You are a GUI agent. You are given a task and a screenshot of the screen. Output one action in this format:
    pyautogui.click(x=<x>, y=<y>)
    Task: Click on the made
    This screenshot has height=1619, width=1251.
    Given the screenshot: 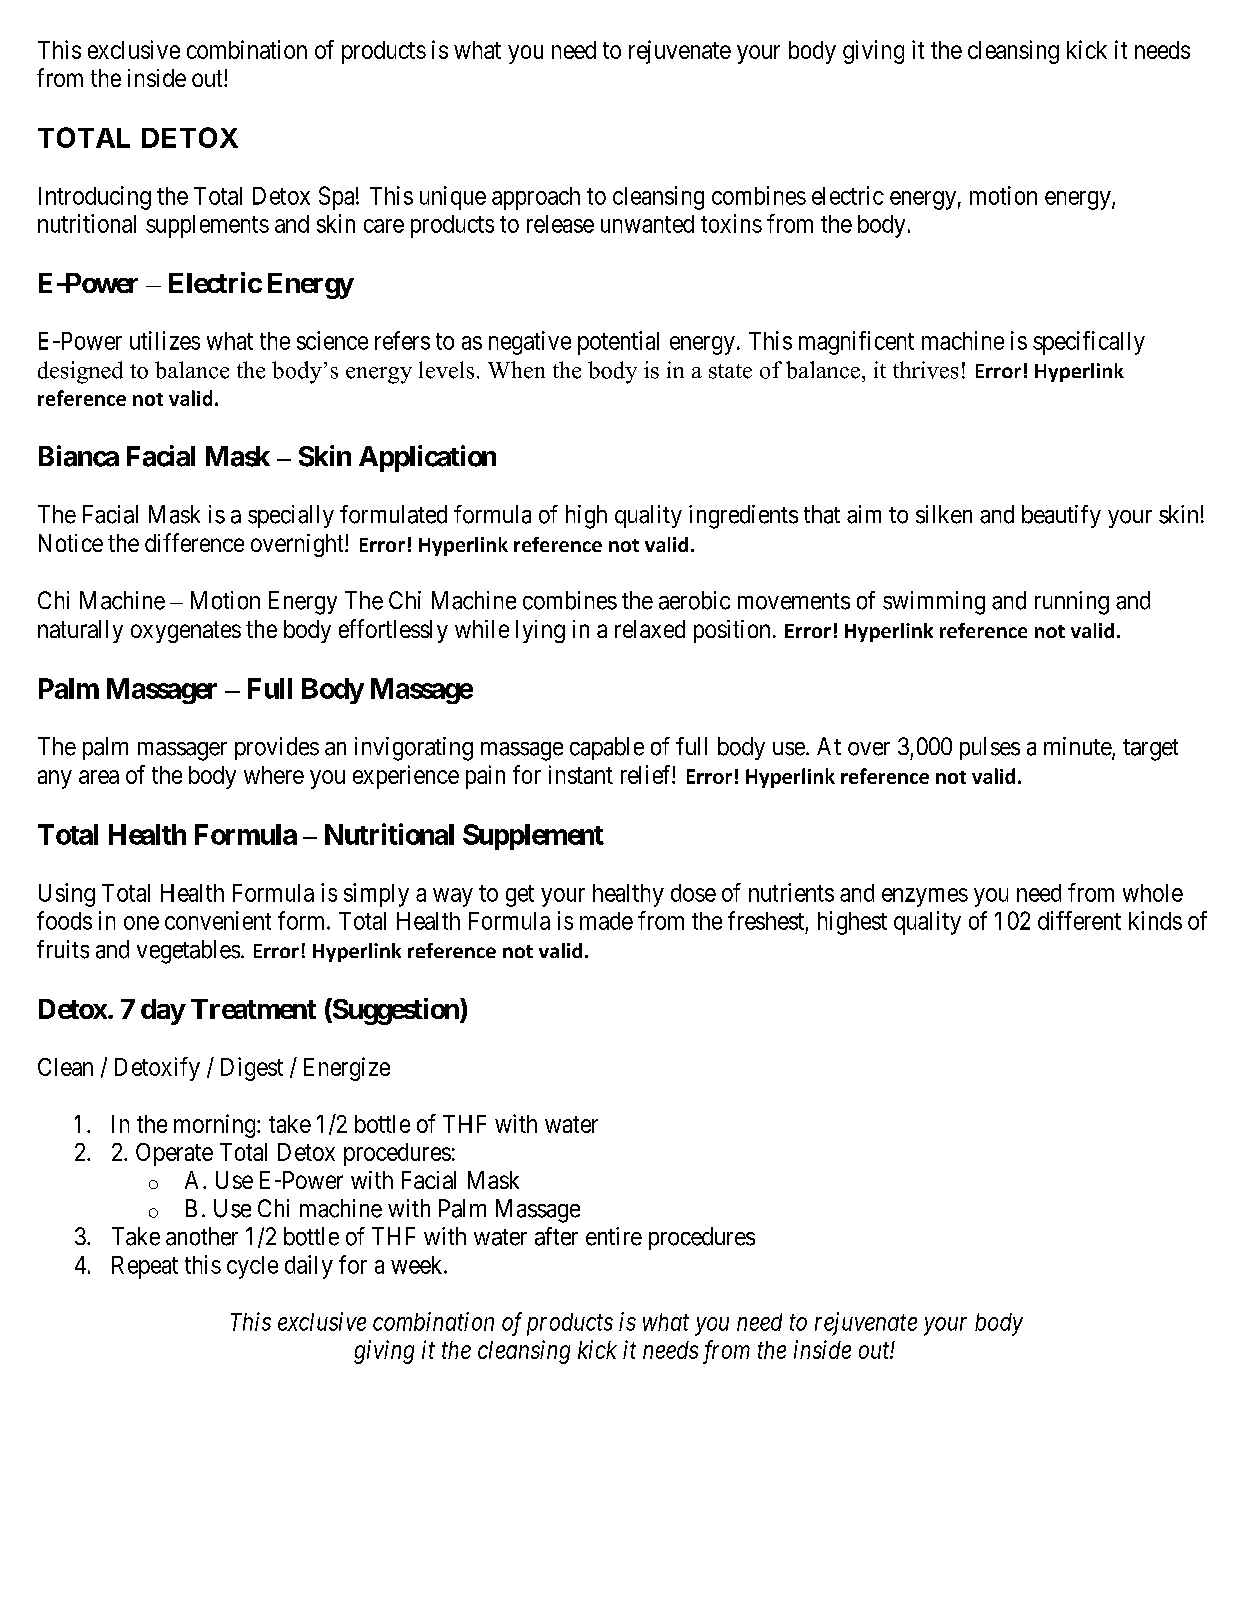 What is the action you would take?
    pyautogui.click(x=606, y=921)
